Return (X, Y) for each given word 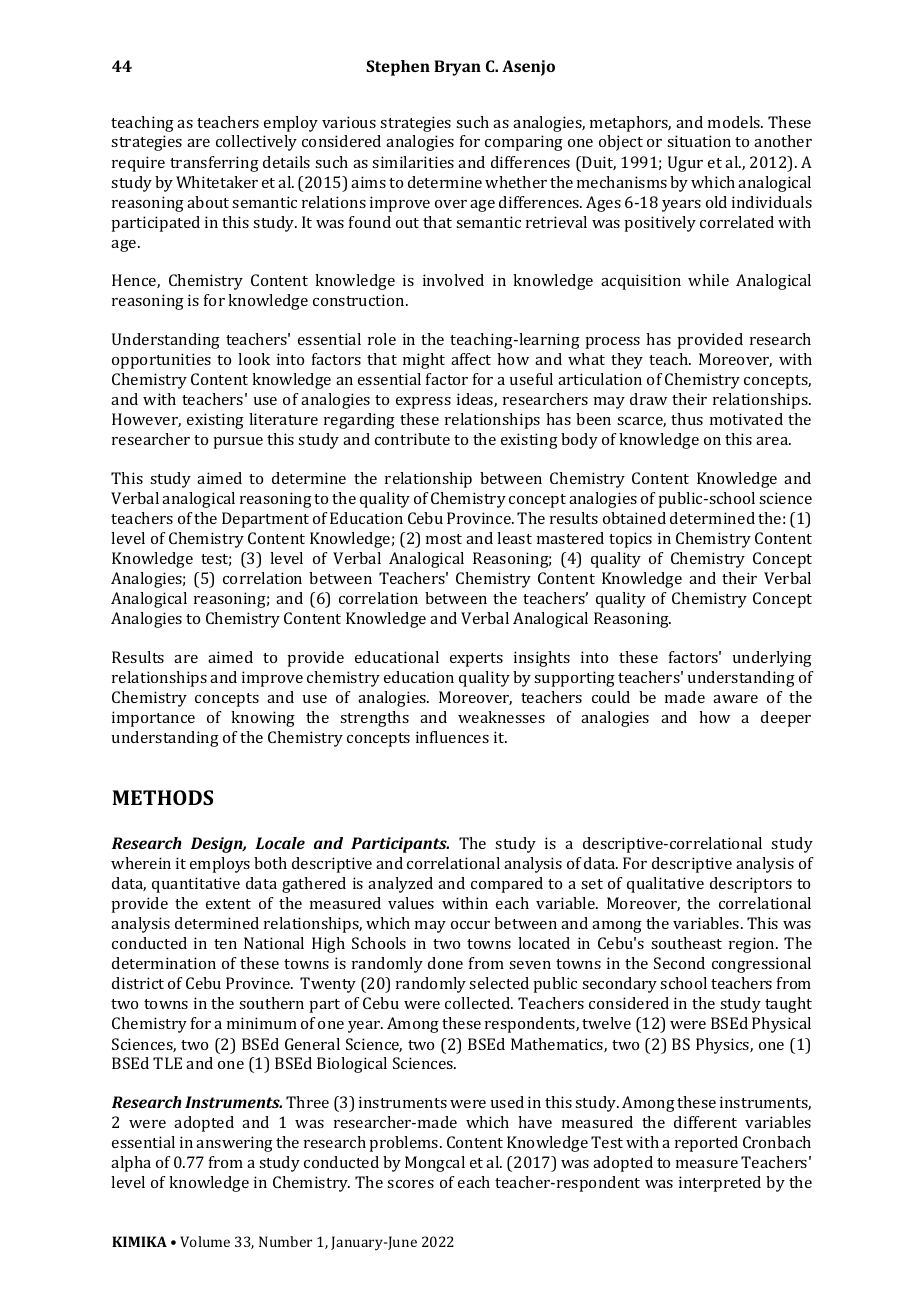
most (444, 539)
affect (471, 359)
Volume (205, 1241)
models (735, 122)
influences (452, 737)
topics (630, 540)
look (254, 359)
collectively (256, 143)
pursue (238, 443)
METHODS (162, 797)
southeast (686, 943)
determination (164, 963)
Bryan (457, 68)
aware (735, 699)
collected (479, 1003)
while (708, 280)
